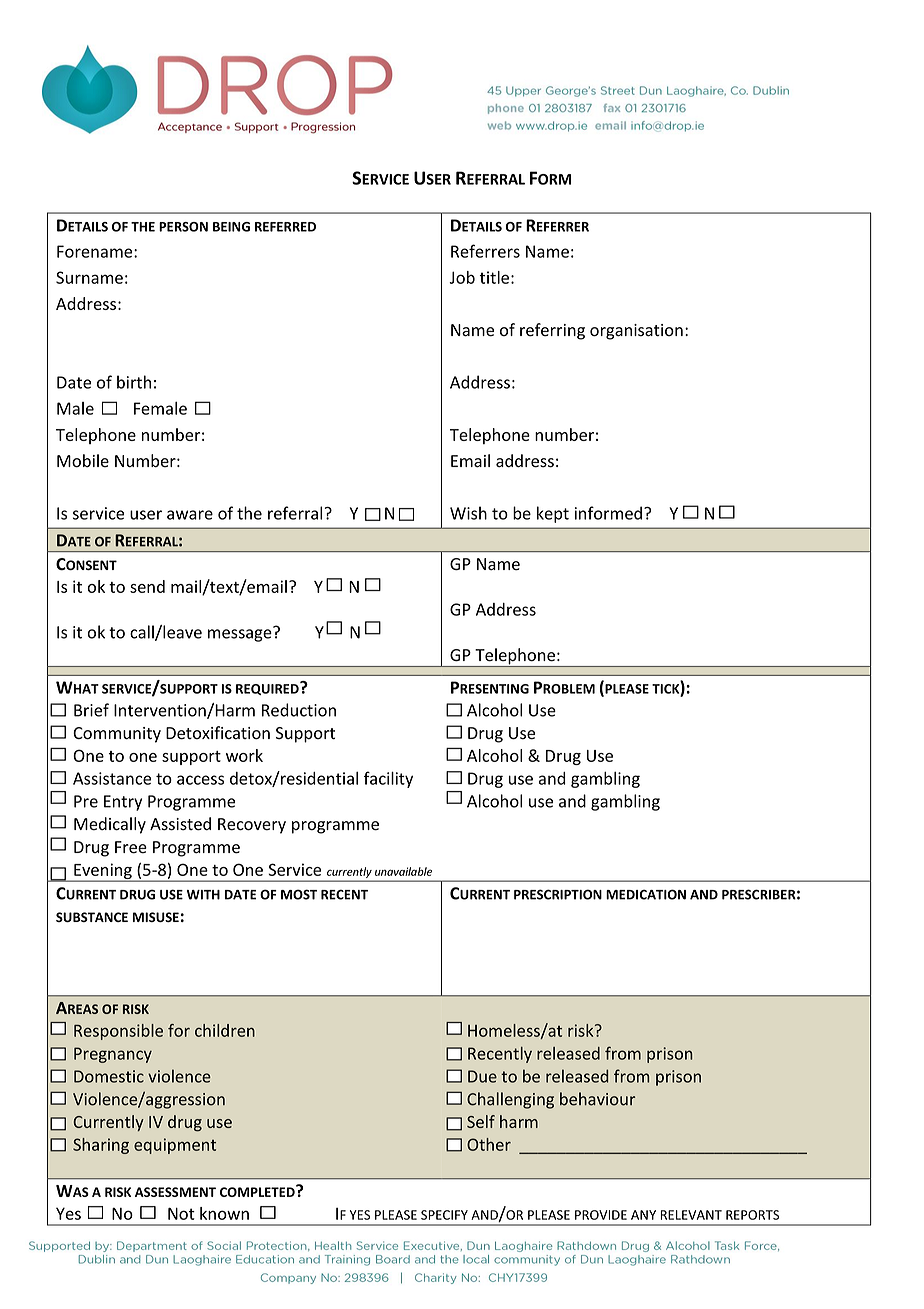 Image resolution: width=924 pixels, height=1309 pixels. I want to click on organisation, so click(636, 332).
